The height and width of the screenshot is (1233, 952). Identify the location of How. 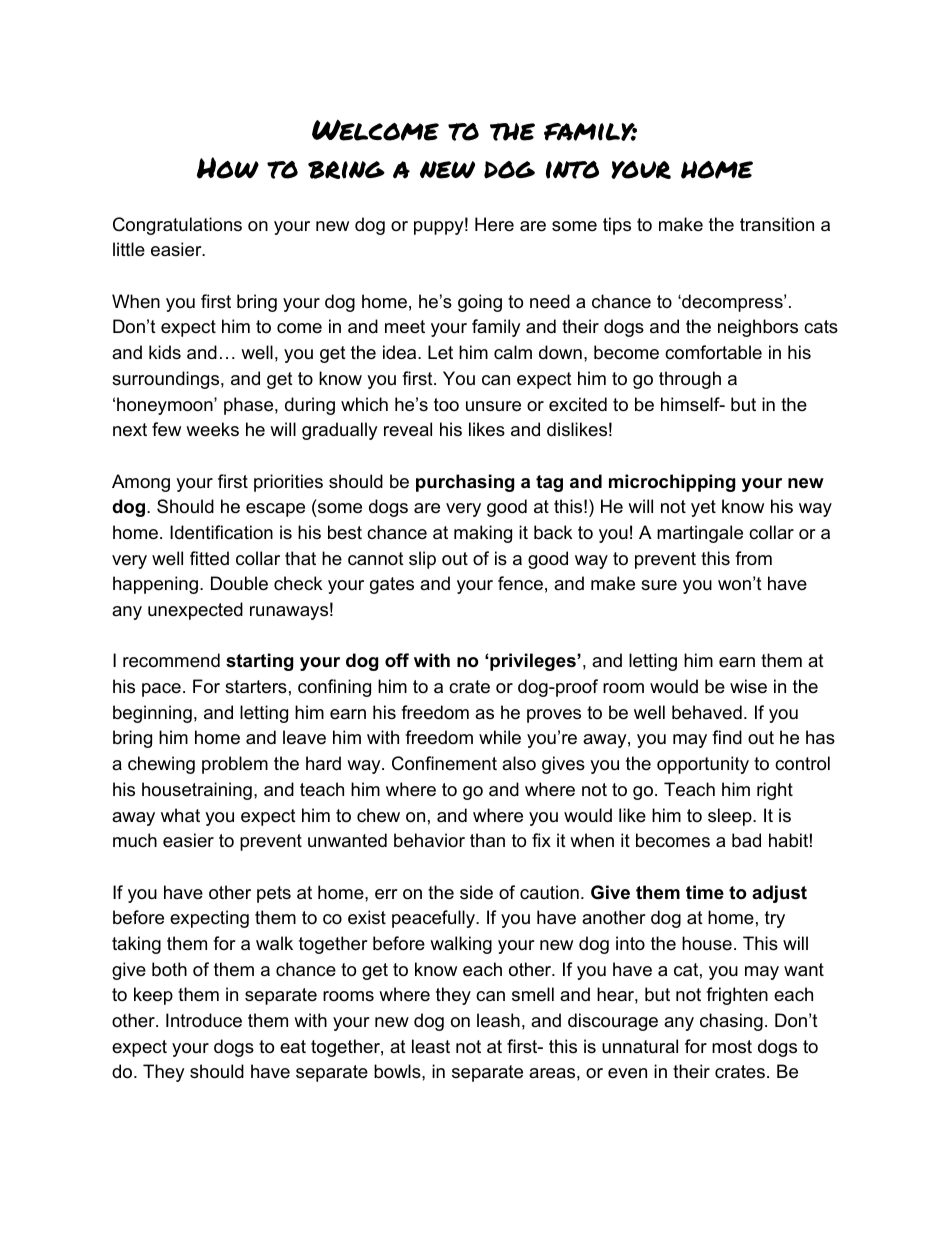
(228, 168).
